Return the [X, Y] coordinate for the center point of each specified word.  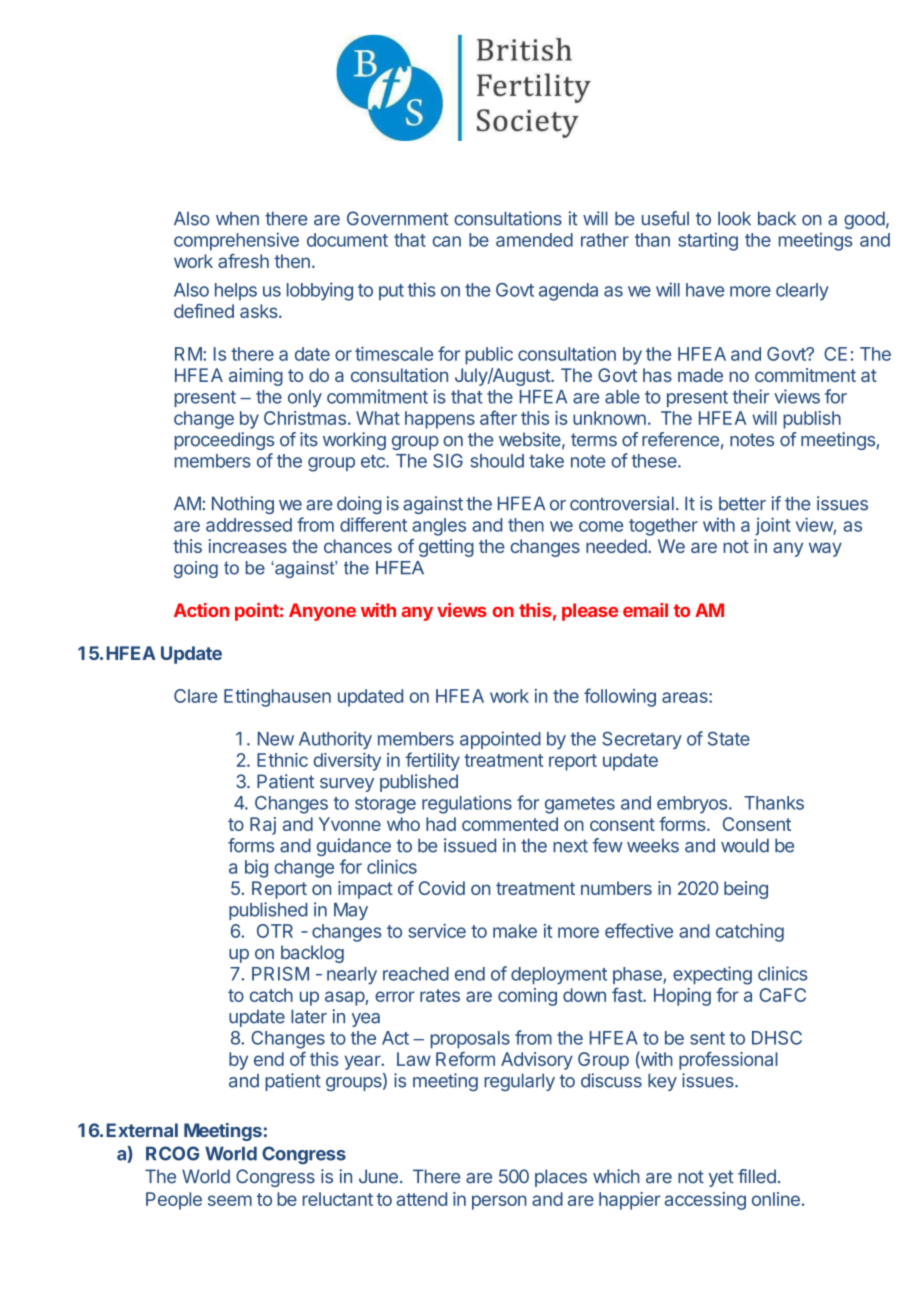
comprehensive [236, 241]
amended [534, 240]
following [620, 697]
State [729, 738]
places [561, 1178]
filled [757, 1176]
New [276, 739]
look [734, 218]
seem [230, 1200]
